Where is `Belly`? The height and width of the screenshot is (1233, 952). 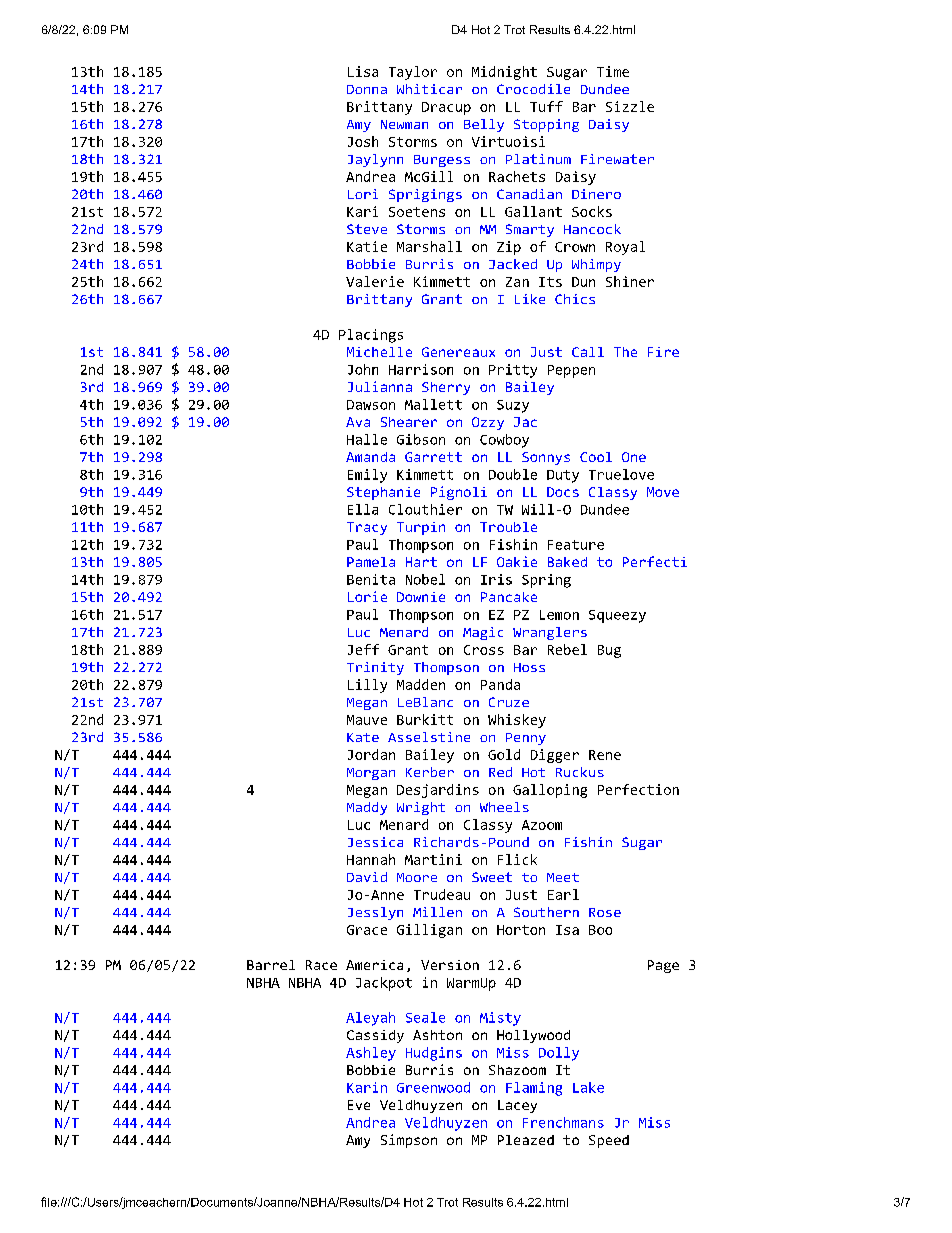
Belly is located at coordinates (484, 125).
